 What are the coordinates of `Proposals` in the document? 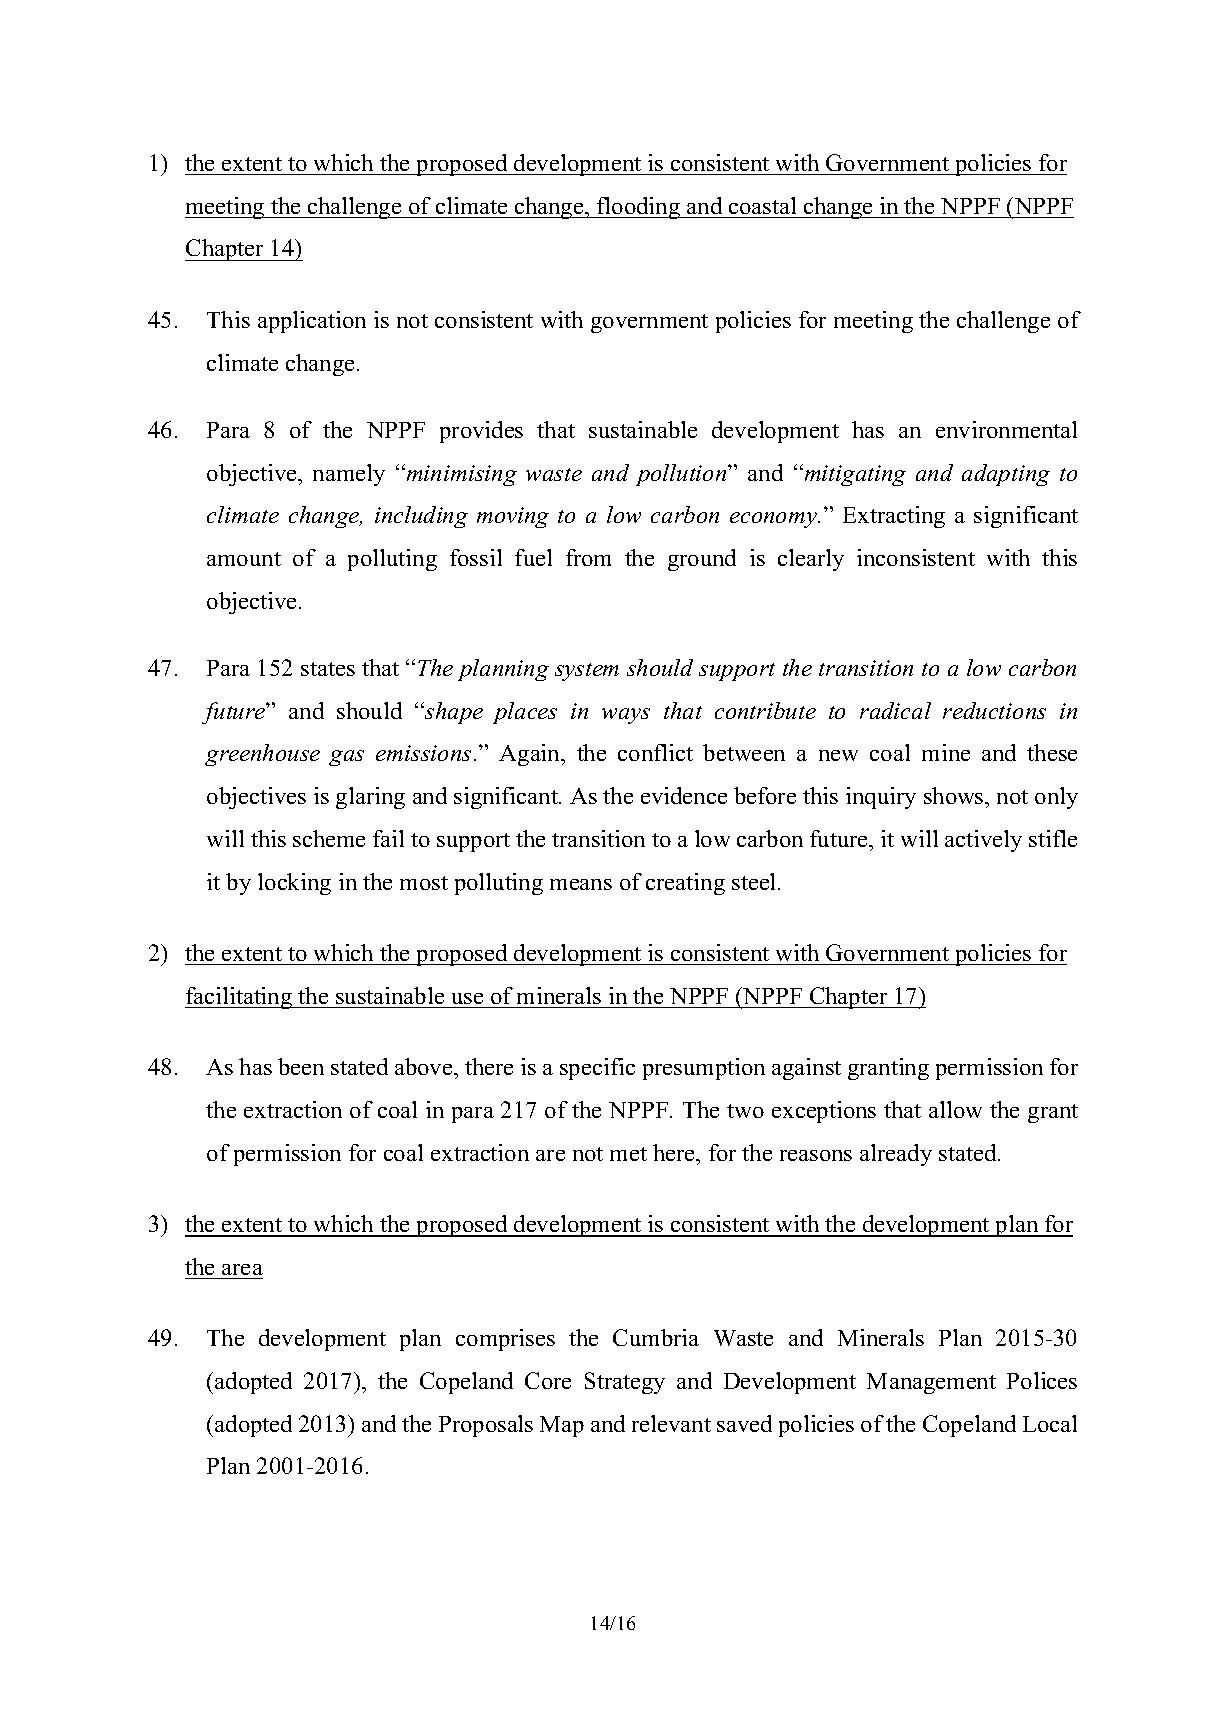 It's located at (486, 1426).
